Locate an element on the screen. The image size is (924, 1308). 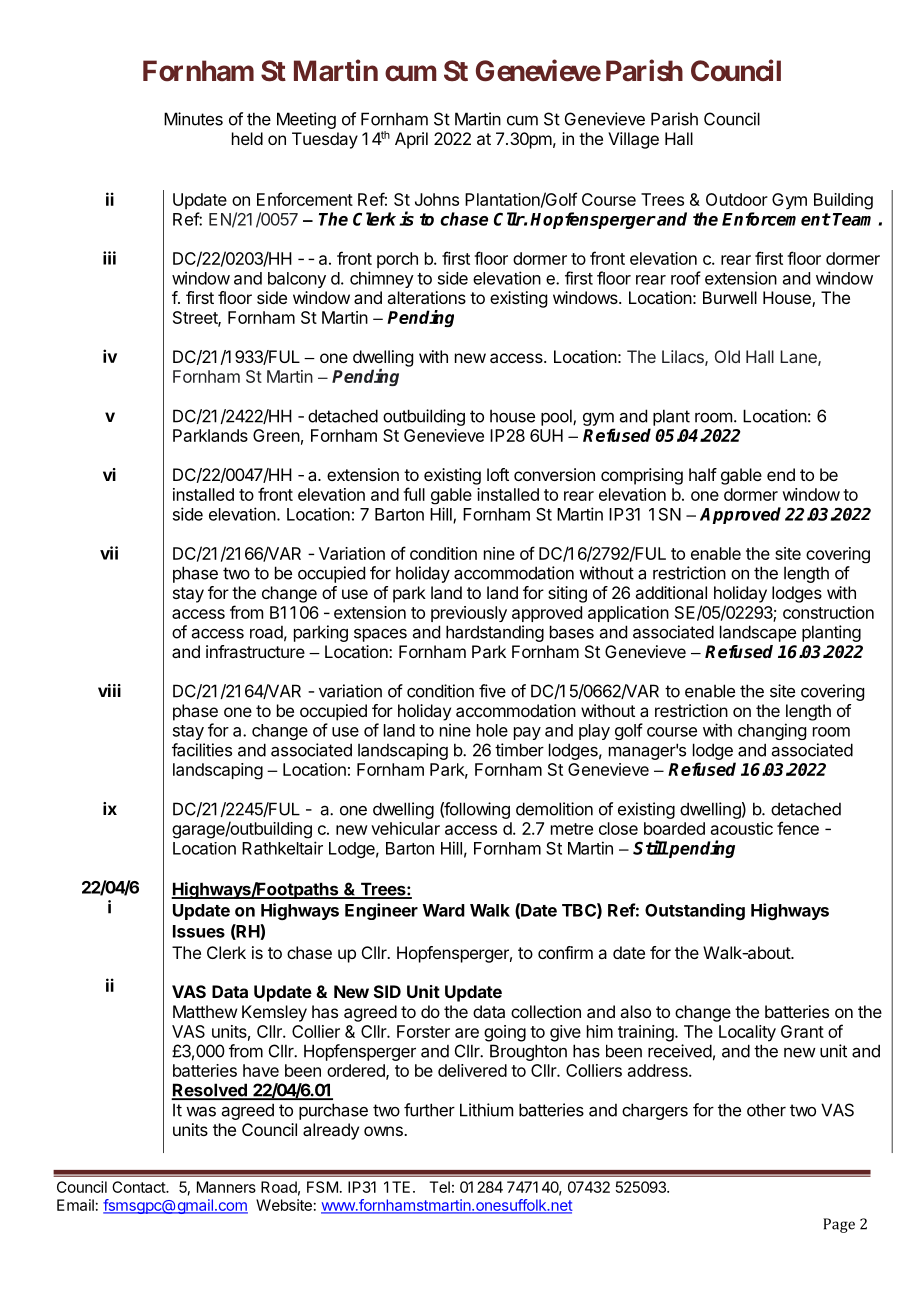
Contact is located at coordinates (139, 1187).
